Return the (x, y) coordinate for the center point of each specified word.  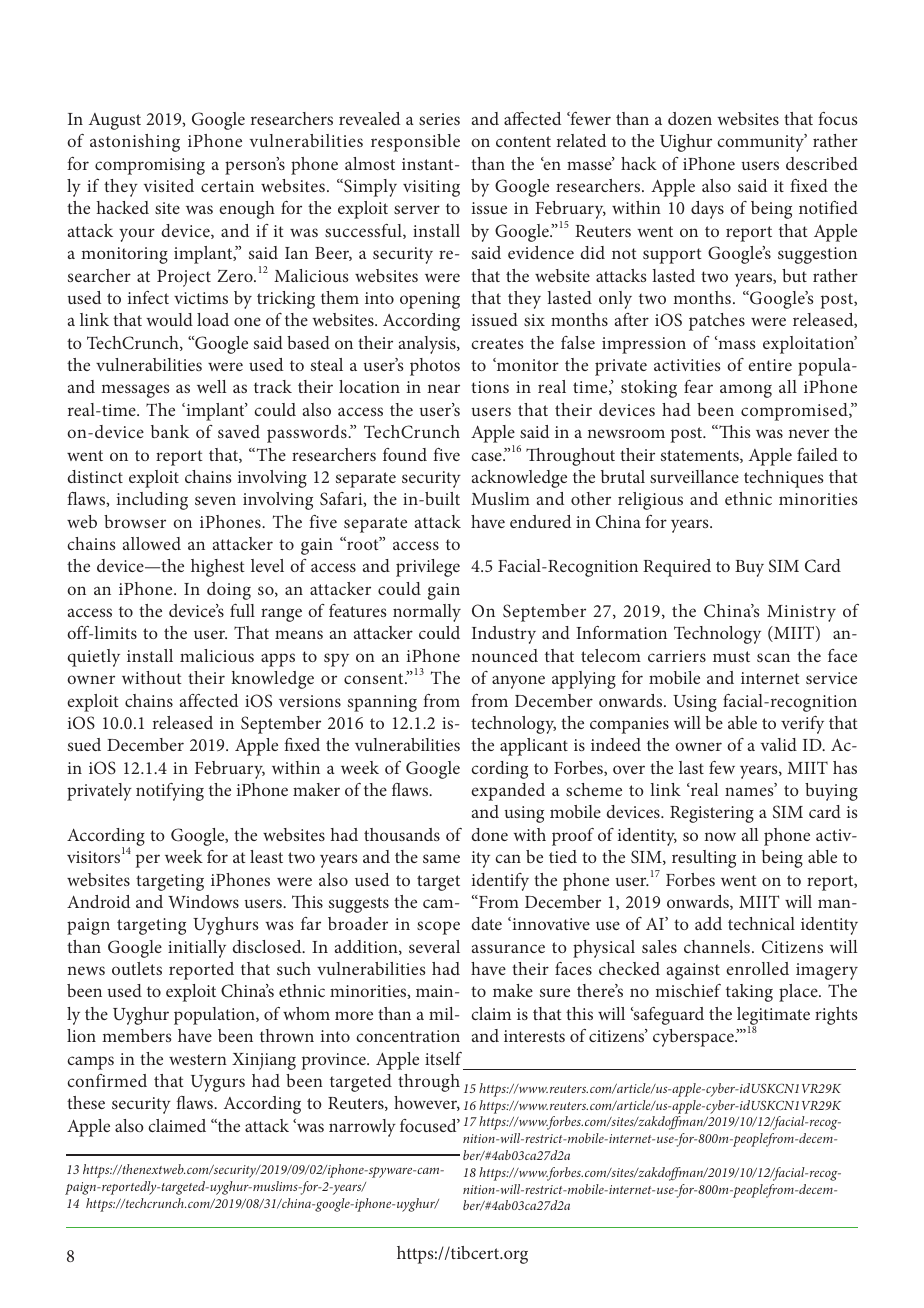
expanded (508, 792)
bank (170, 431)
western (198, 1059)
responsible (415, 143)
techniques (784, 479)
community (762, 143)
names (750, 791)
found (405, 454)
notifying (170, 792)
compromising (150, 166)
